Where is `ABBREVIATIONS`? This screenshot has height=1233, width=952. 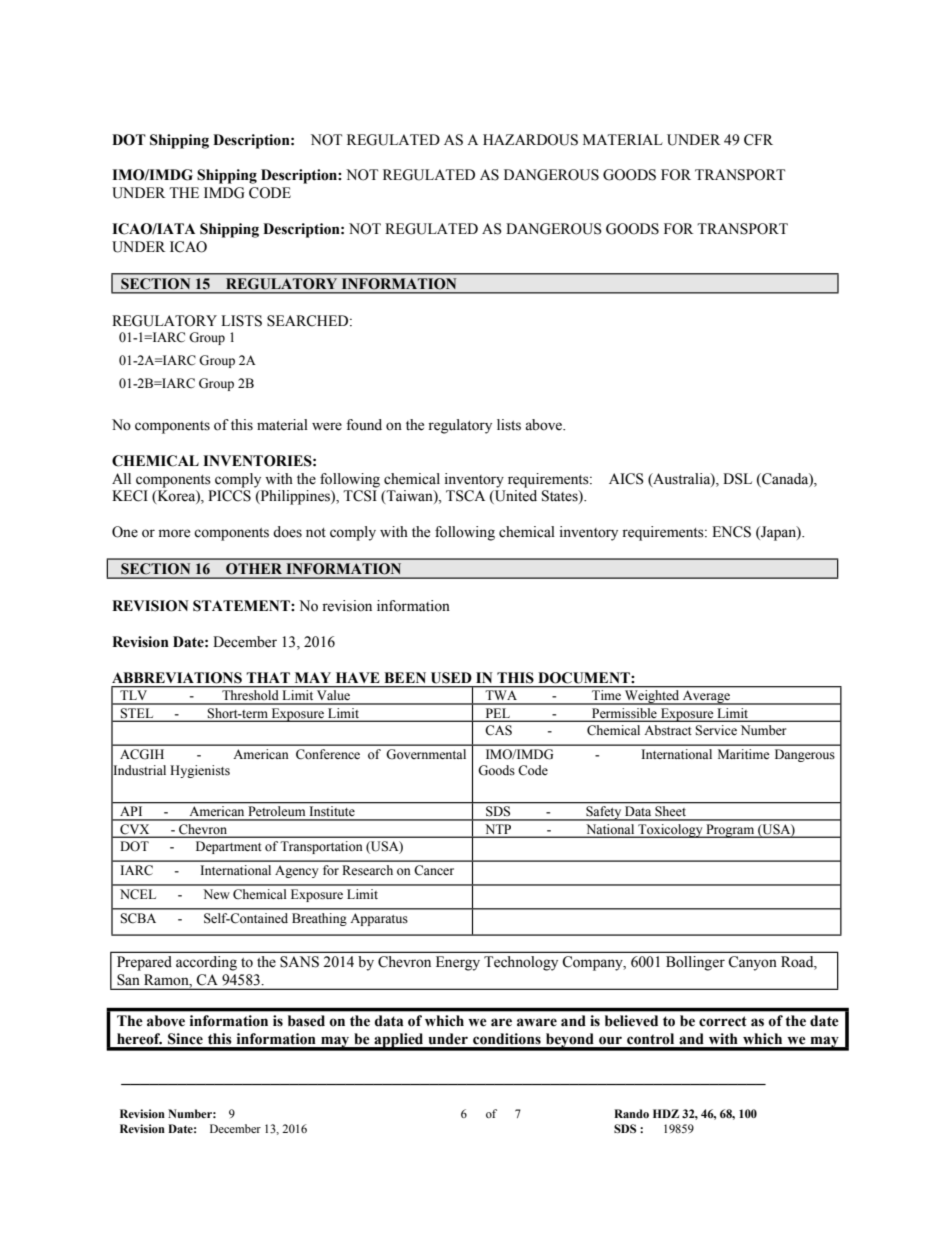 ABBREVIATIONS is located at coordinates (177, 678).
